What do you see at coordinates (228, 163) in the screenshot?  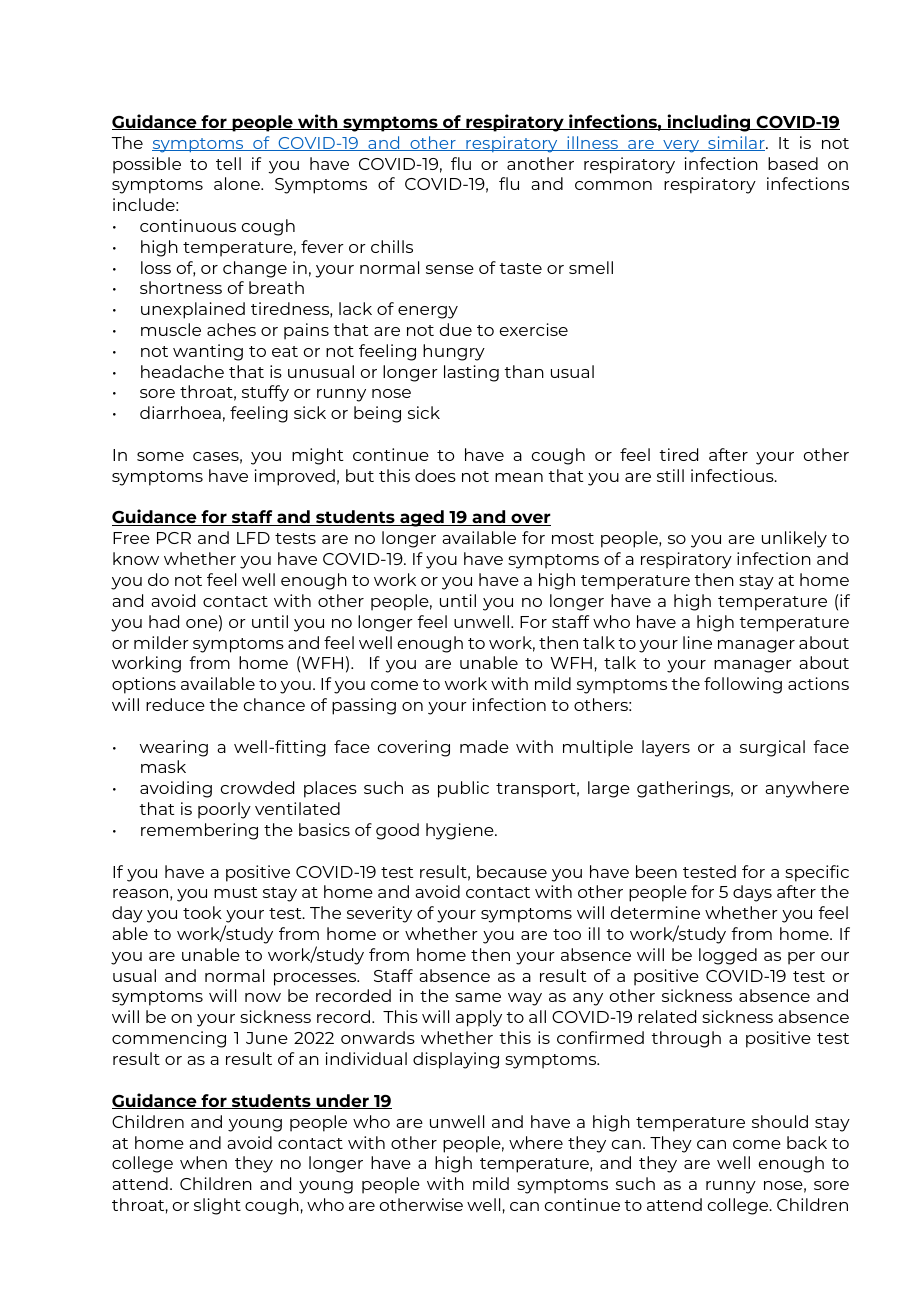 I see `tell` at bounding box center [228, 163].
